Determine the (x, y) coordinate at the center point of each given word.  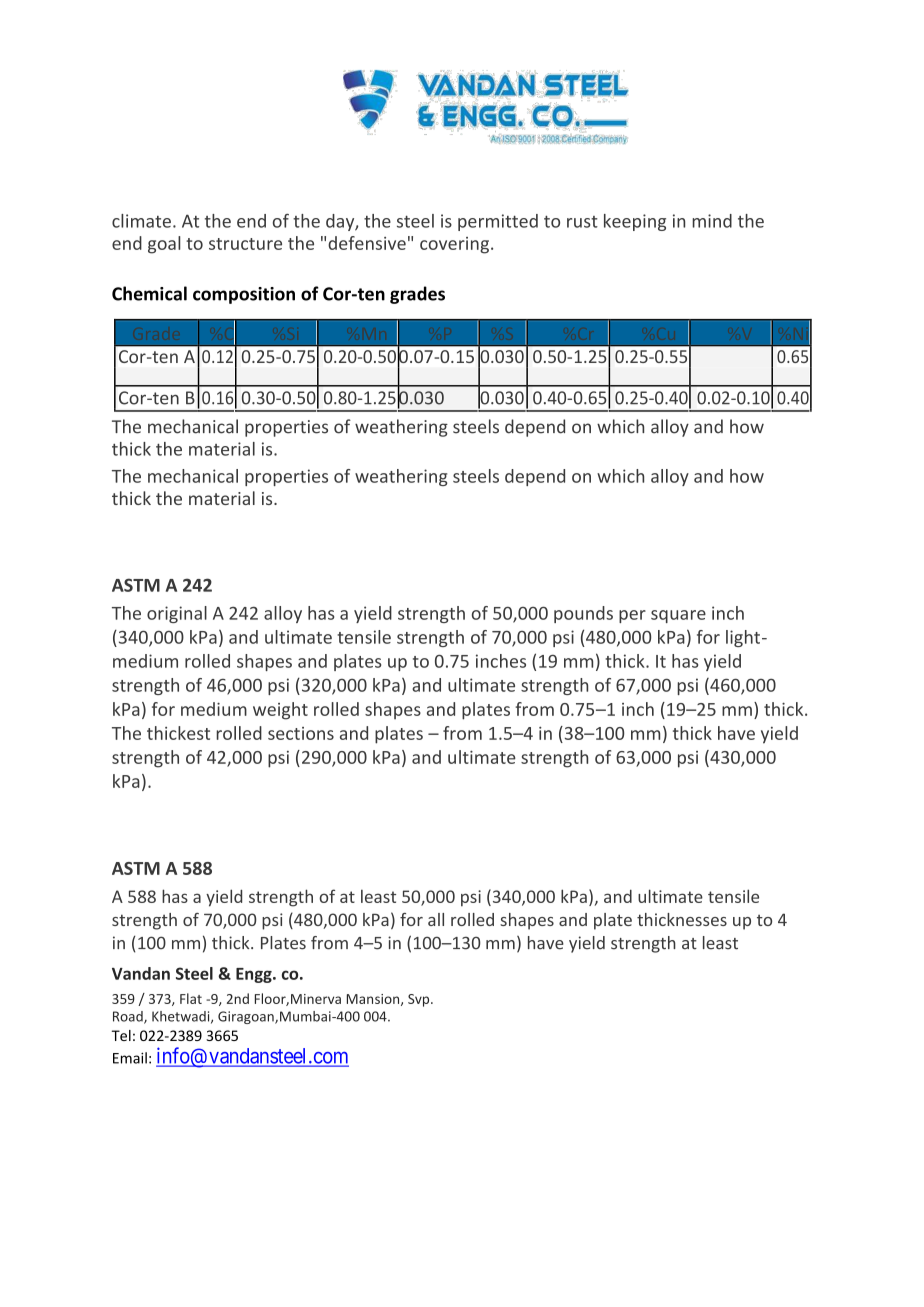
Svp (420, 1000)
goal (164, 245)
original (177, 614)
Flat (191, 998)
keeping (635, 222)
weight (280, 711)
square (678, 616)
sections (301, 733)
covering (456, 245)
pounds (583, 614)
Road (129, 1017)
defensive (367, 243)
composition (244, 295)
